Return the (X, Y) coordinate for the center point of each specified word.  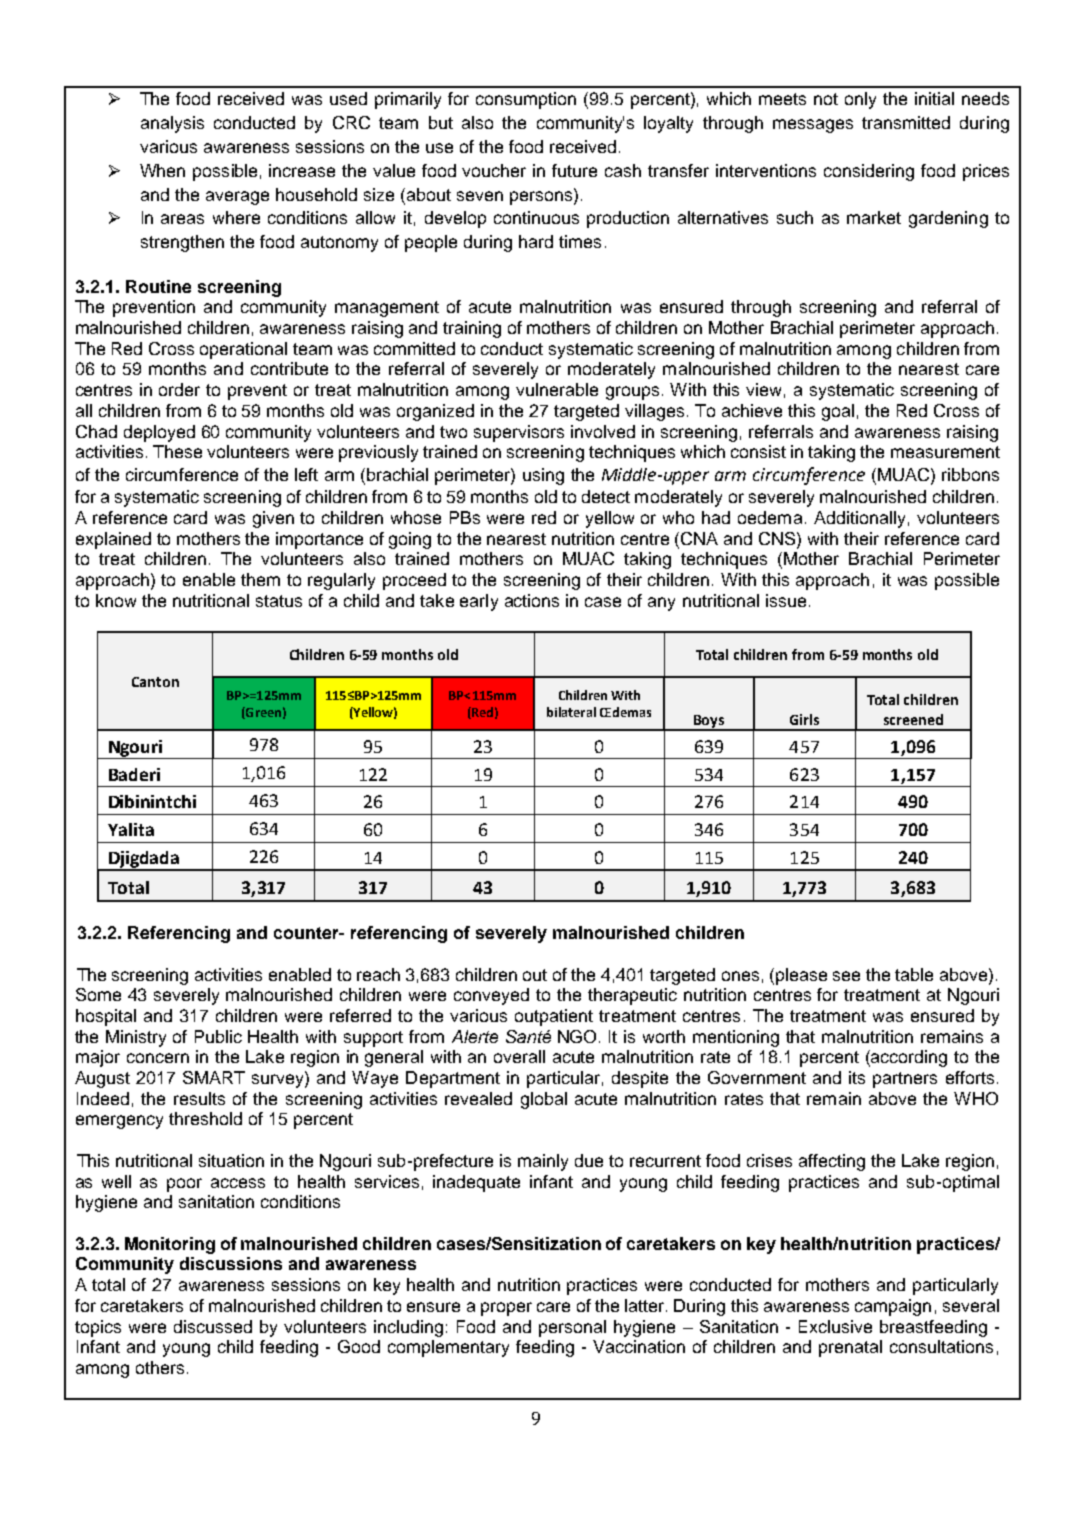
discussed (213, 1326)
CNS (778, 538)
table (914, 974)
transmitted (906, 122)
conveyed (491, 996)
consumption (526, 100)
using (543, 476)
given (273, 519)
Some (98, 994)
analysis (172, 124)
